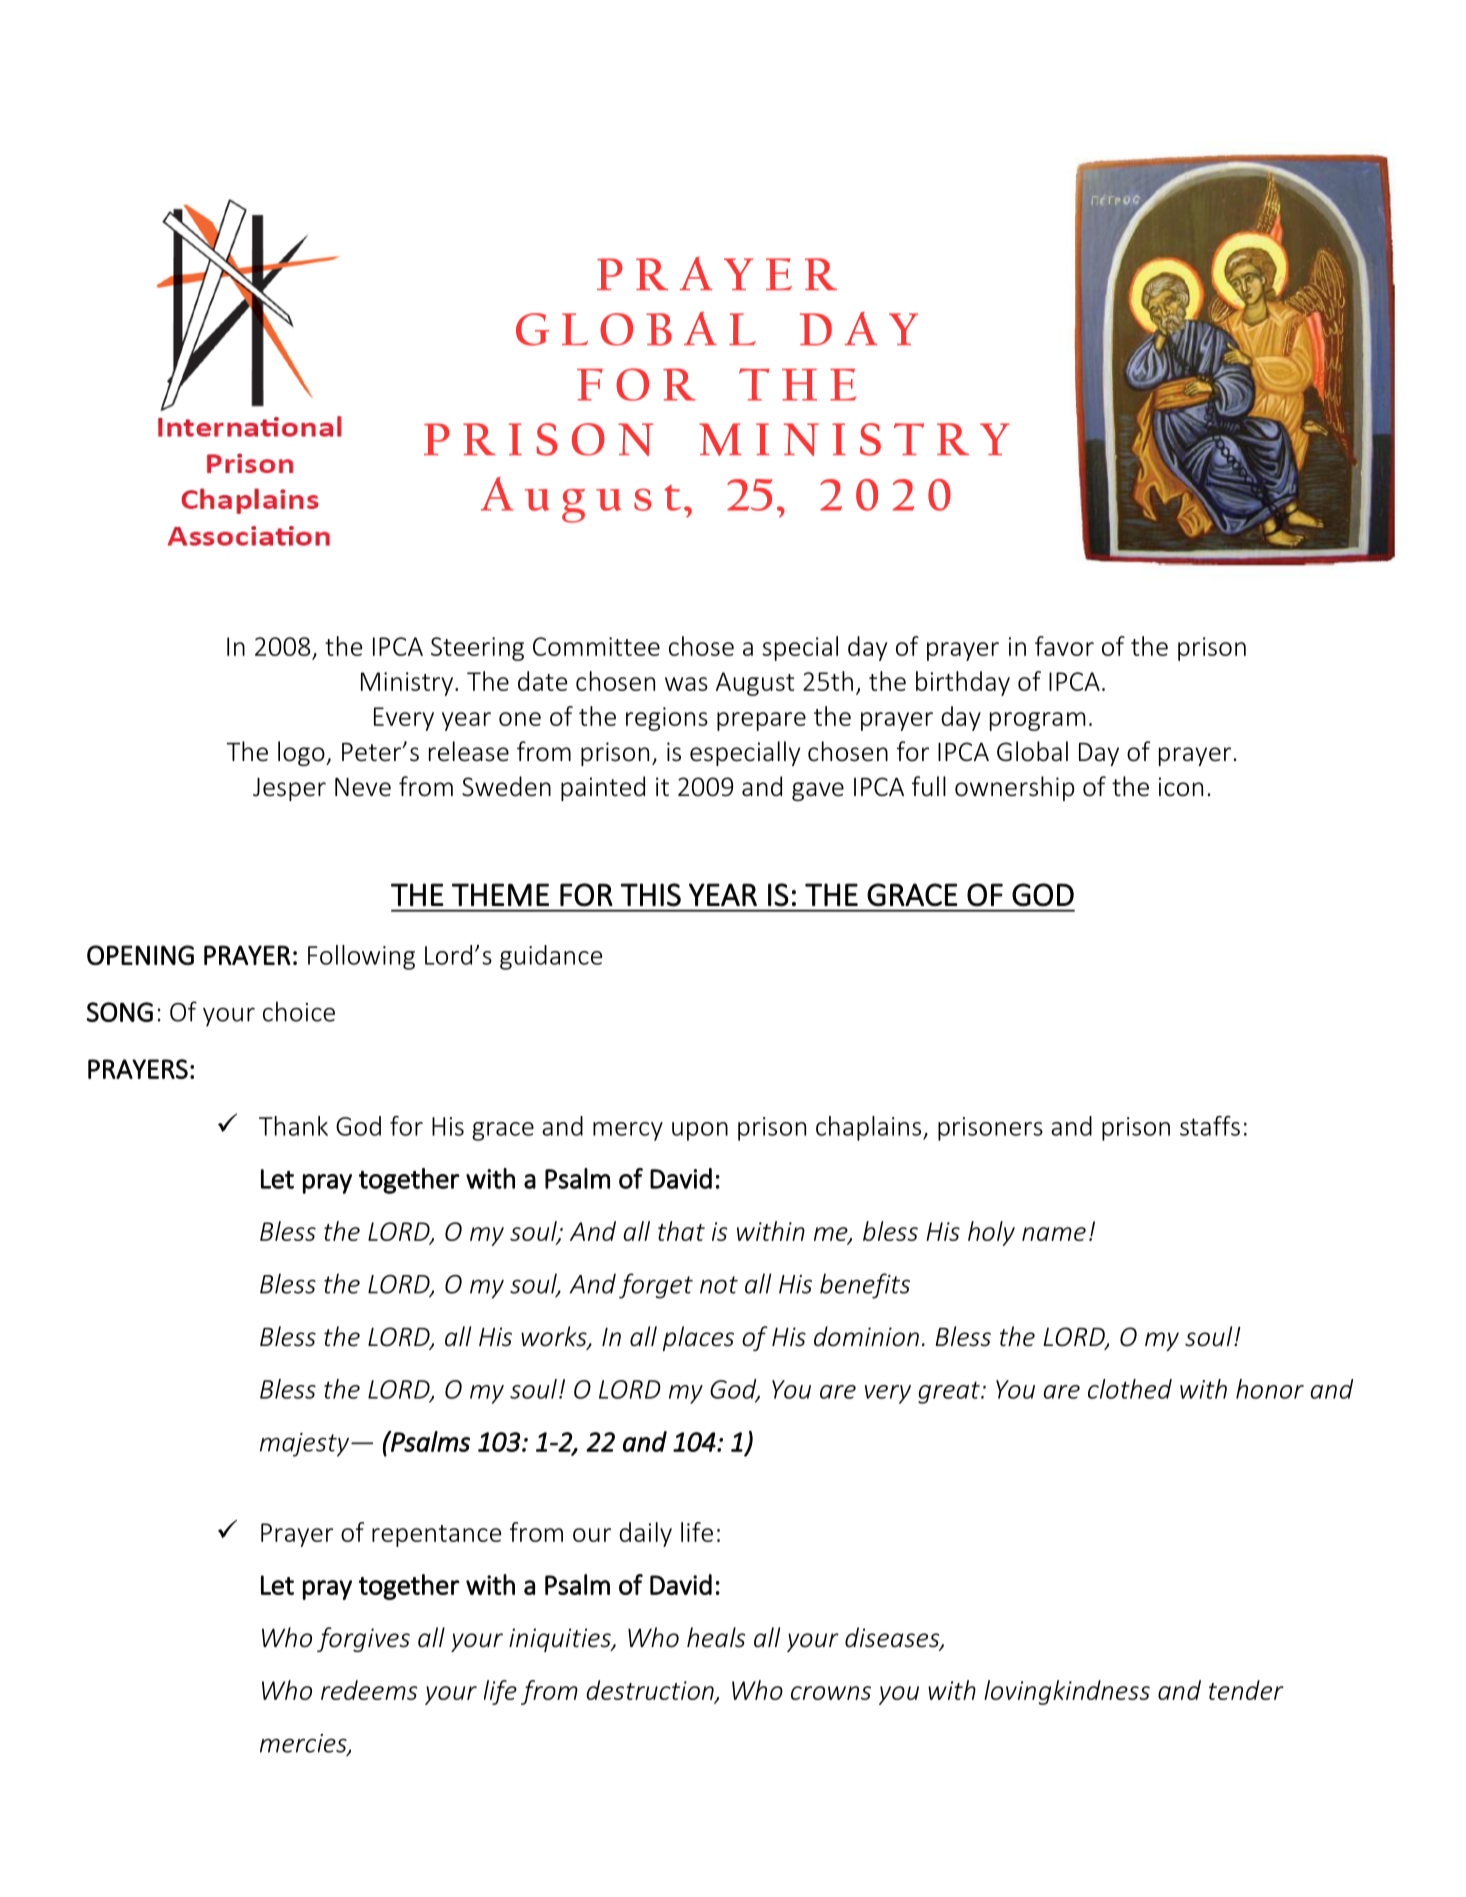 The image size is (1466, 1897). What do you see at coordinates (1246, 1690) in the image?
I see `tender` at bounding box center [1246, 1690].
